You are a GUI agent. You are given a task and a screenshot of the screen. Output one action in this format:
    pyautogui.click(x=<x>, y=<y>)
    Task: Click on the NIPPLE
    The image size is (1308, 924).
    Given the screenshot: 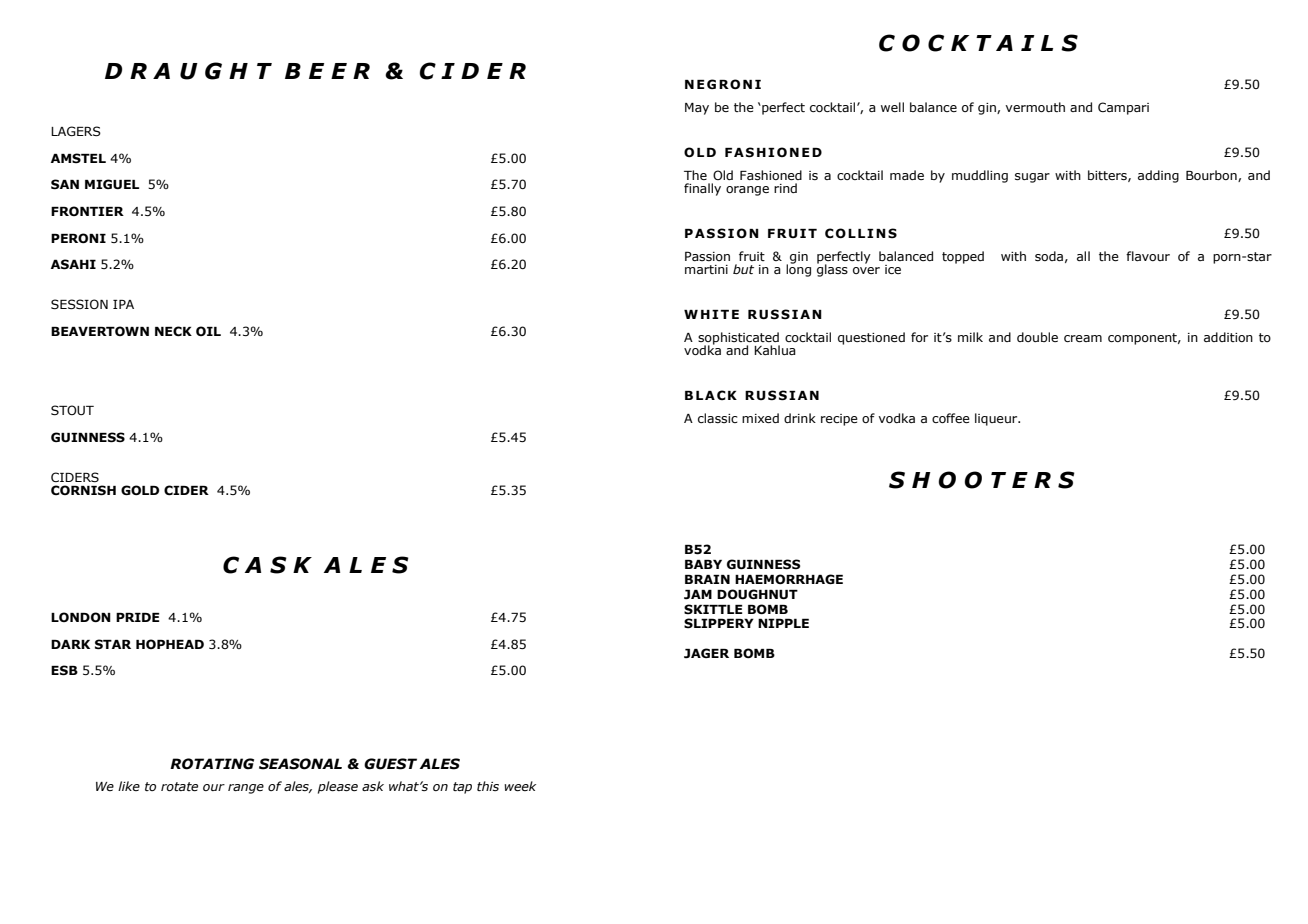 What is the action you would take?
    pyautogui.click(x=783, y=623)
